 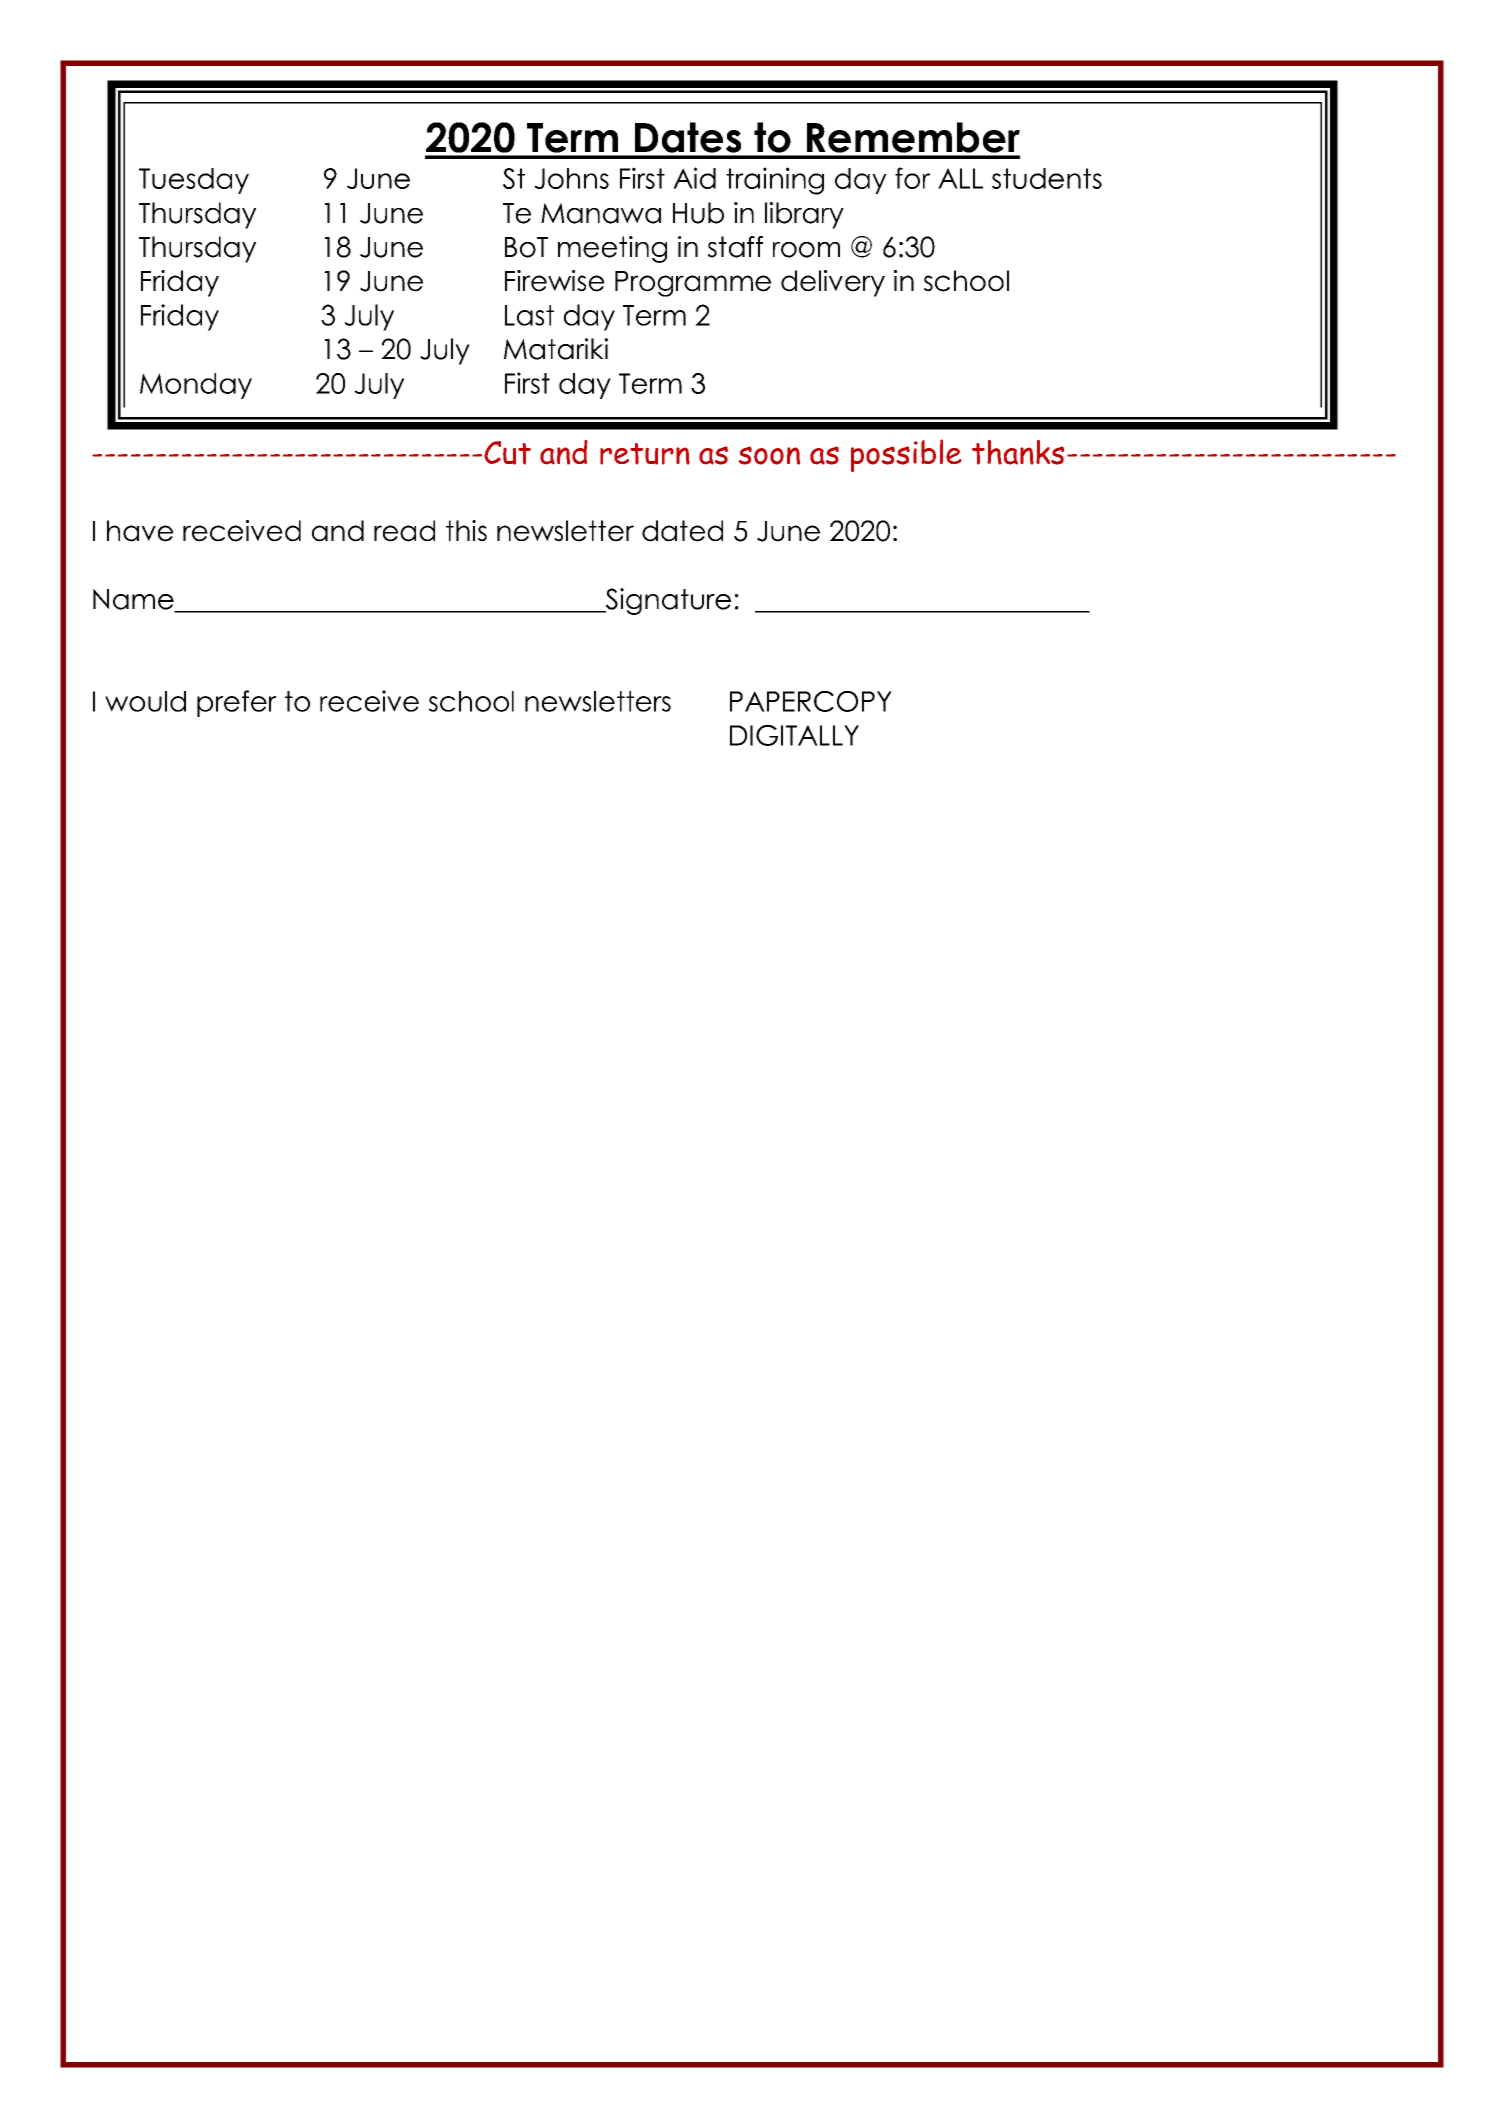 What do you see at coordinates (140, 531) in the screenshot?
I see `have` at bounding box center [140, 531].
